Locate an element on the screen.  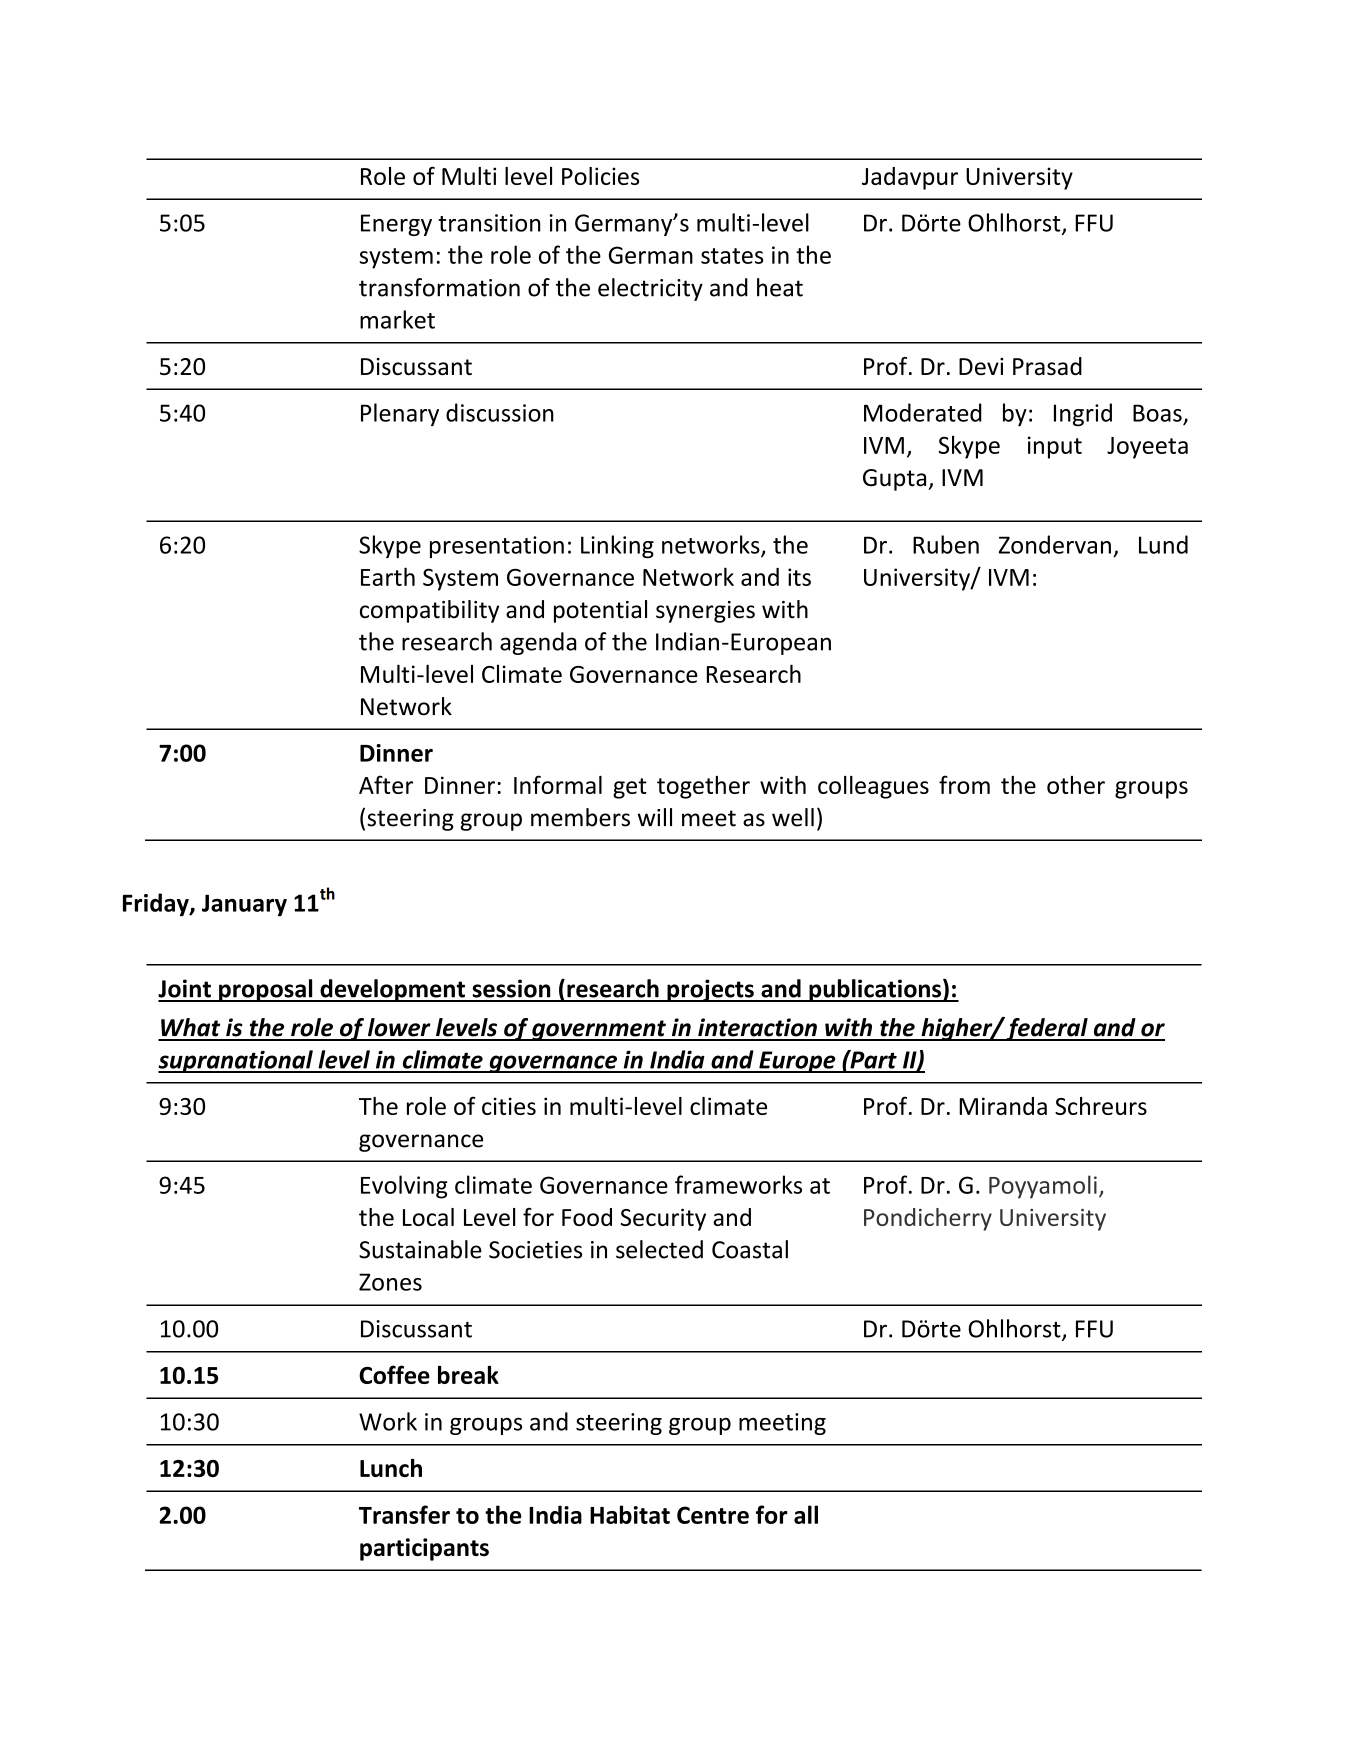
Energy is located at coordinates (396, 225).
